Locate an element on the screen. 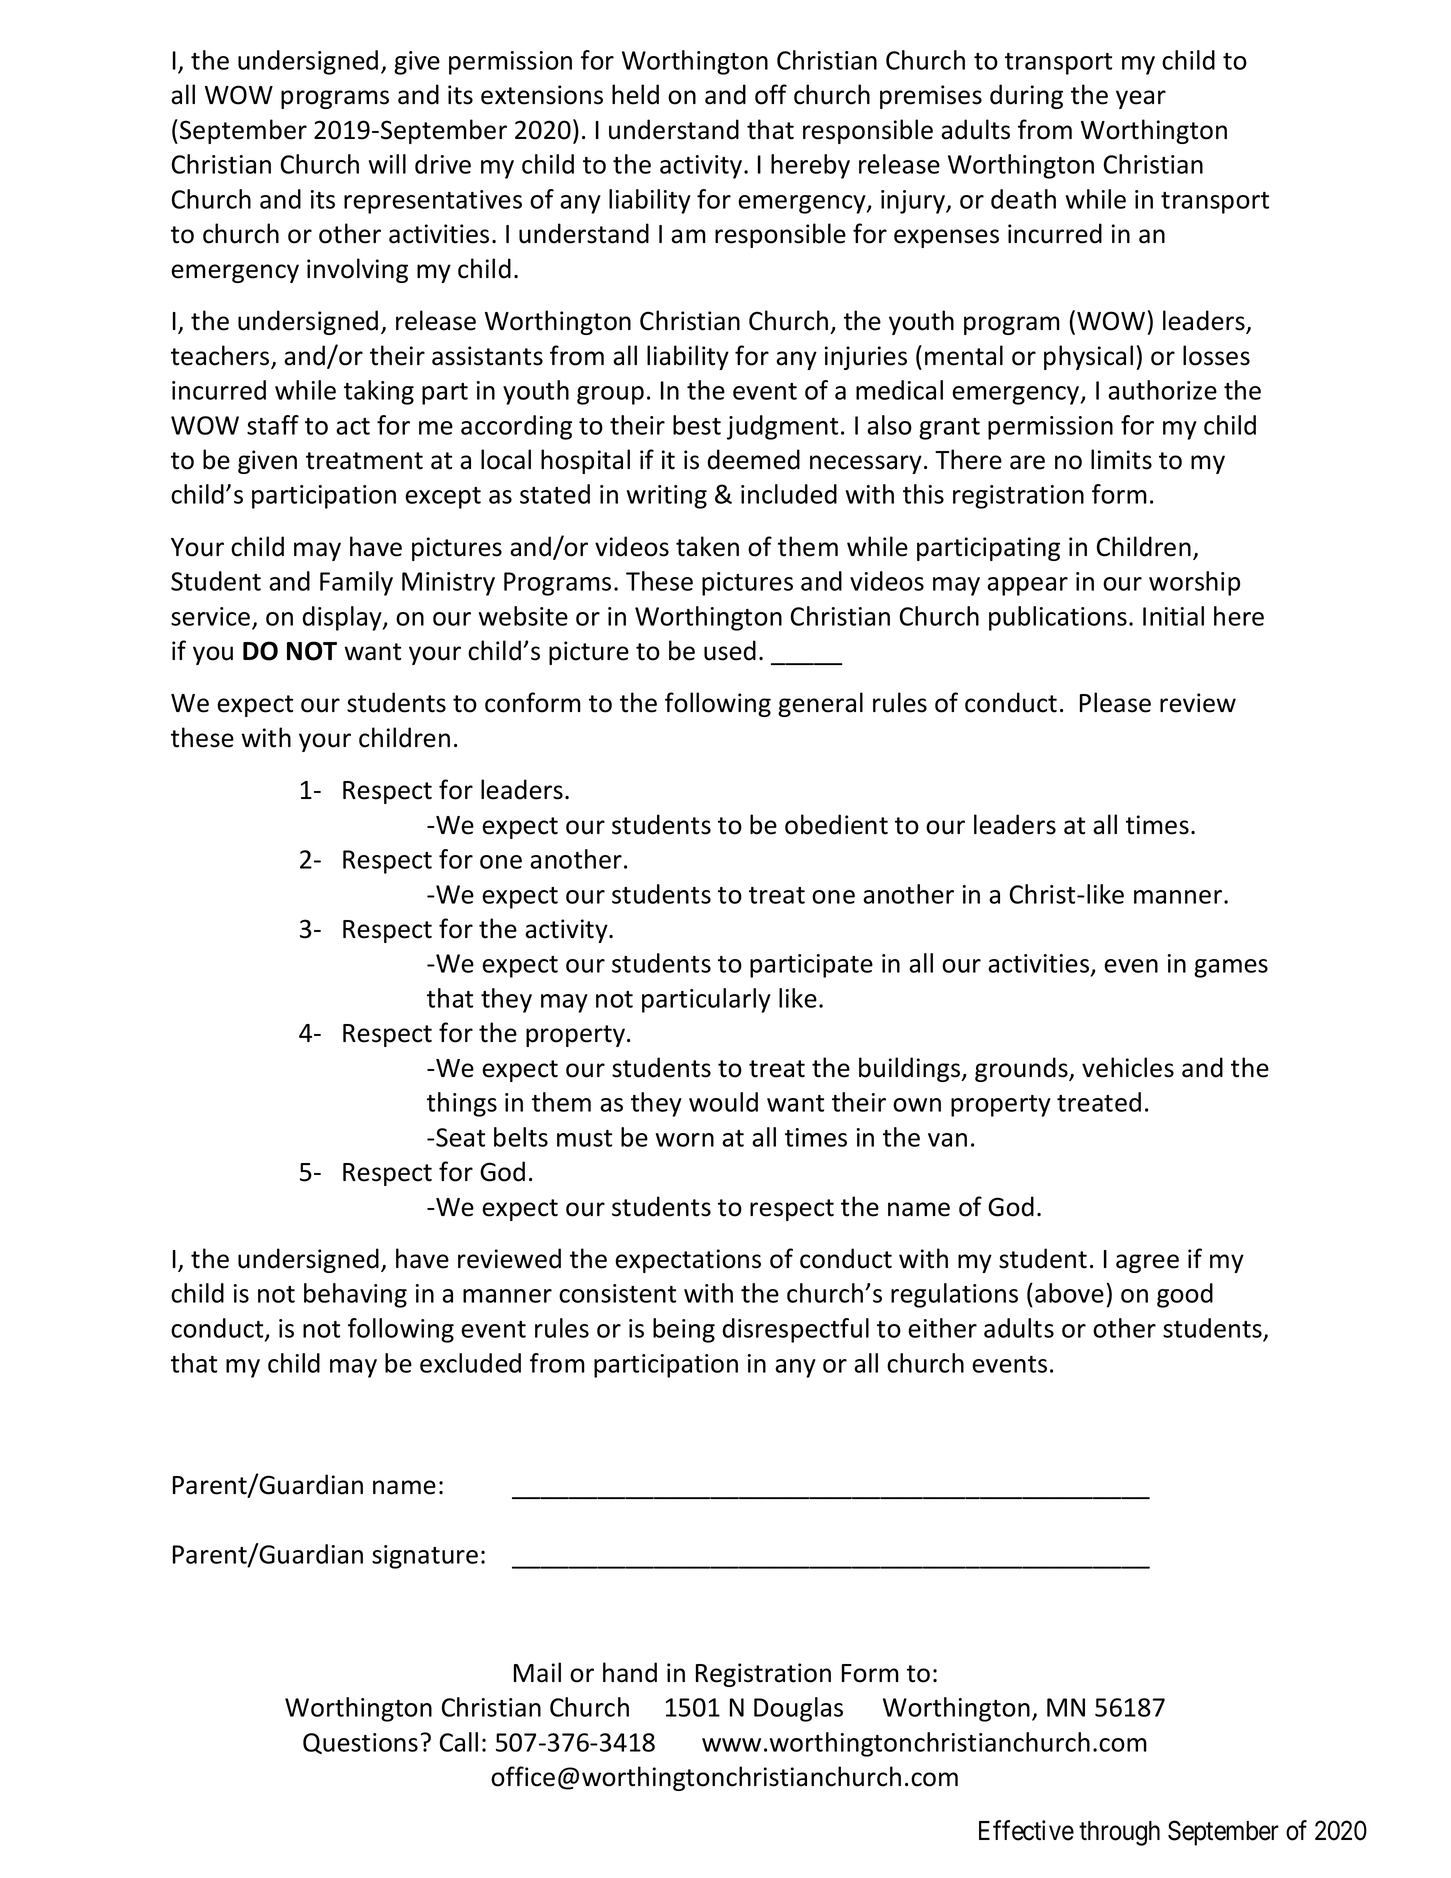 The width and height of the screenshot is (1451, 1878). behaving is located at coordinates (355, 1295).
